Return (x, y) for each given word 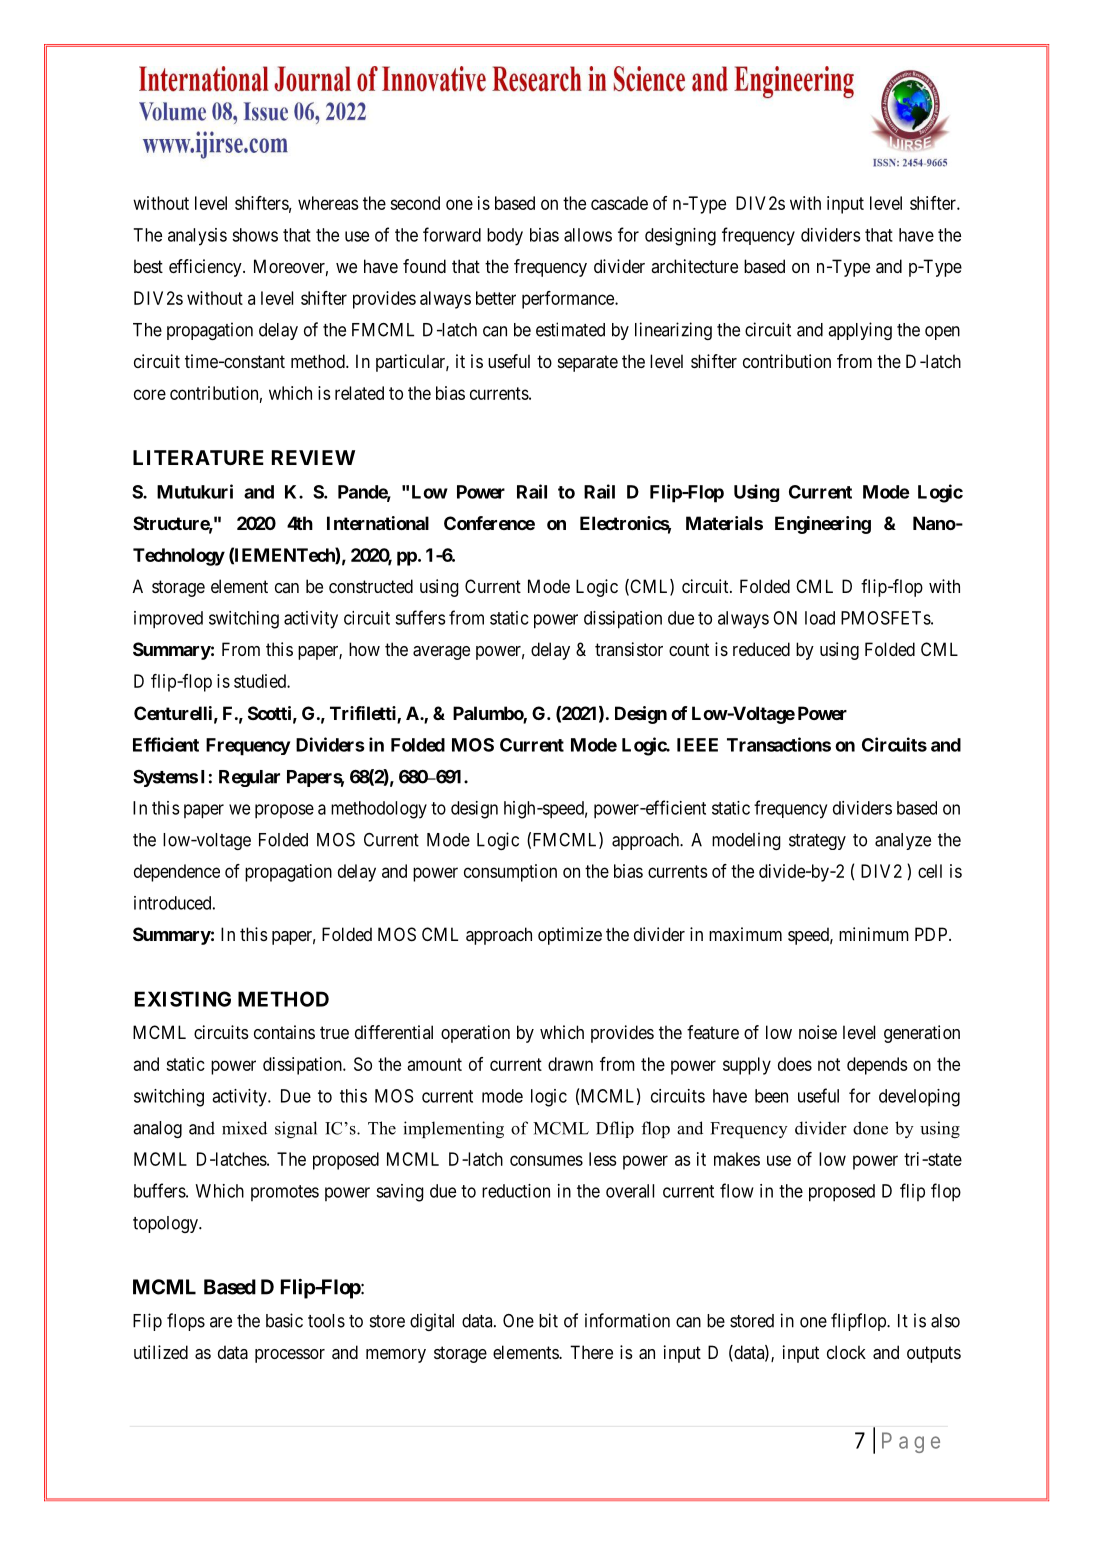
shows (255, 235)
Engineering (823, 525)
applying (860, 331)
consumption (510, 873)
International (378, 523)
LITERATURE (198, 457)
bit (548, 1320)
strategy (817, 842)
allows (588, 235)
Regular (249, 778)
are (221, 1322)
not (829, 1064)
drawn (570, 1064)
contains (284, 1032)
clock (846, 1352)
